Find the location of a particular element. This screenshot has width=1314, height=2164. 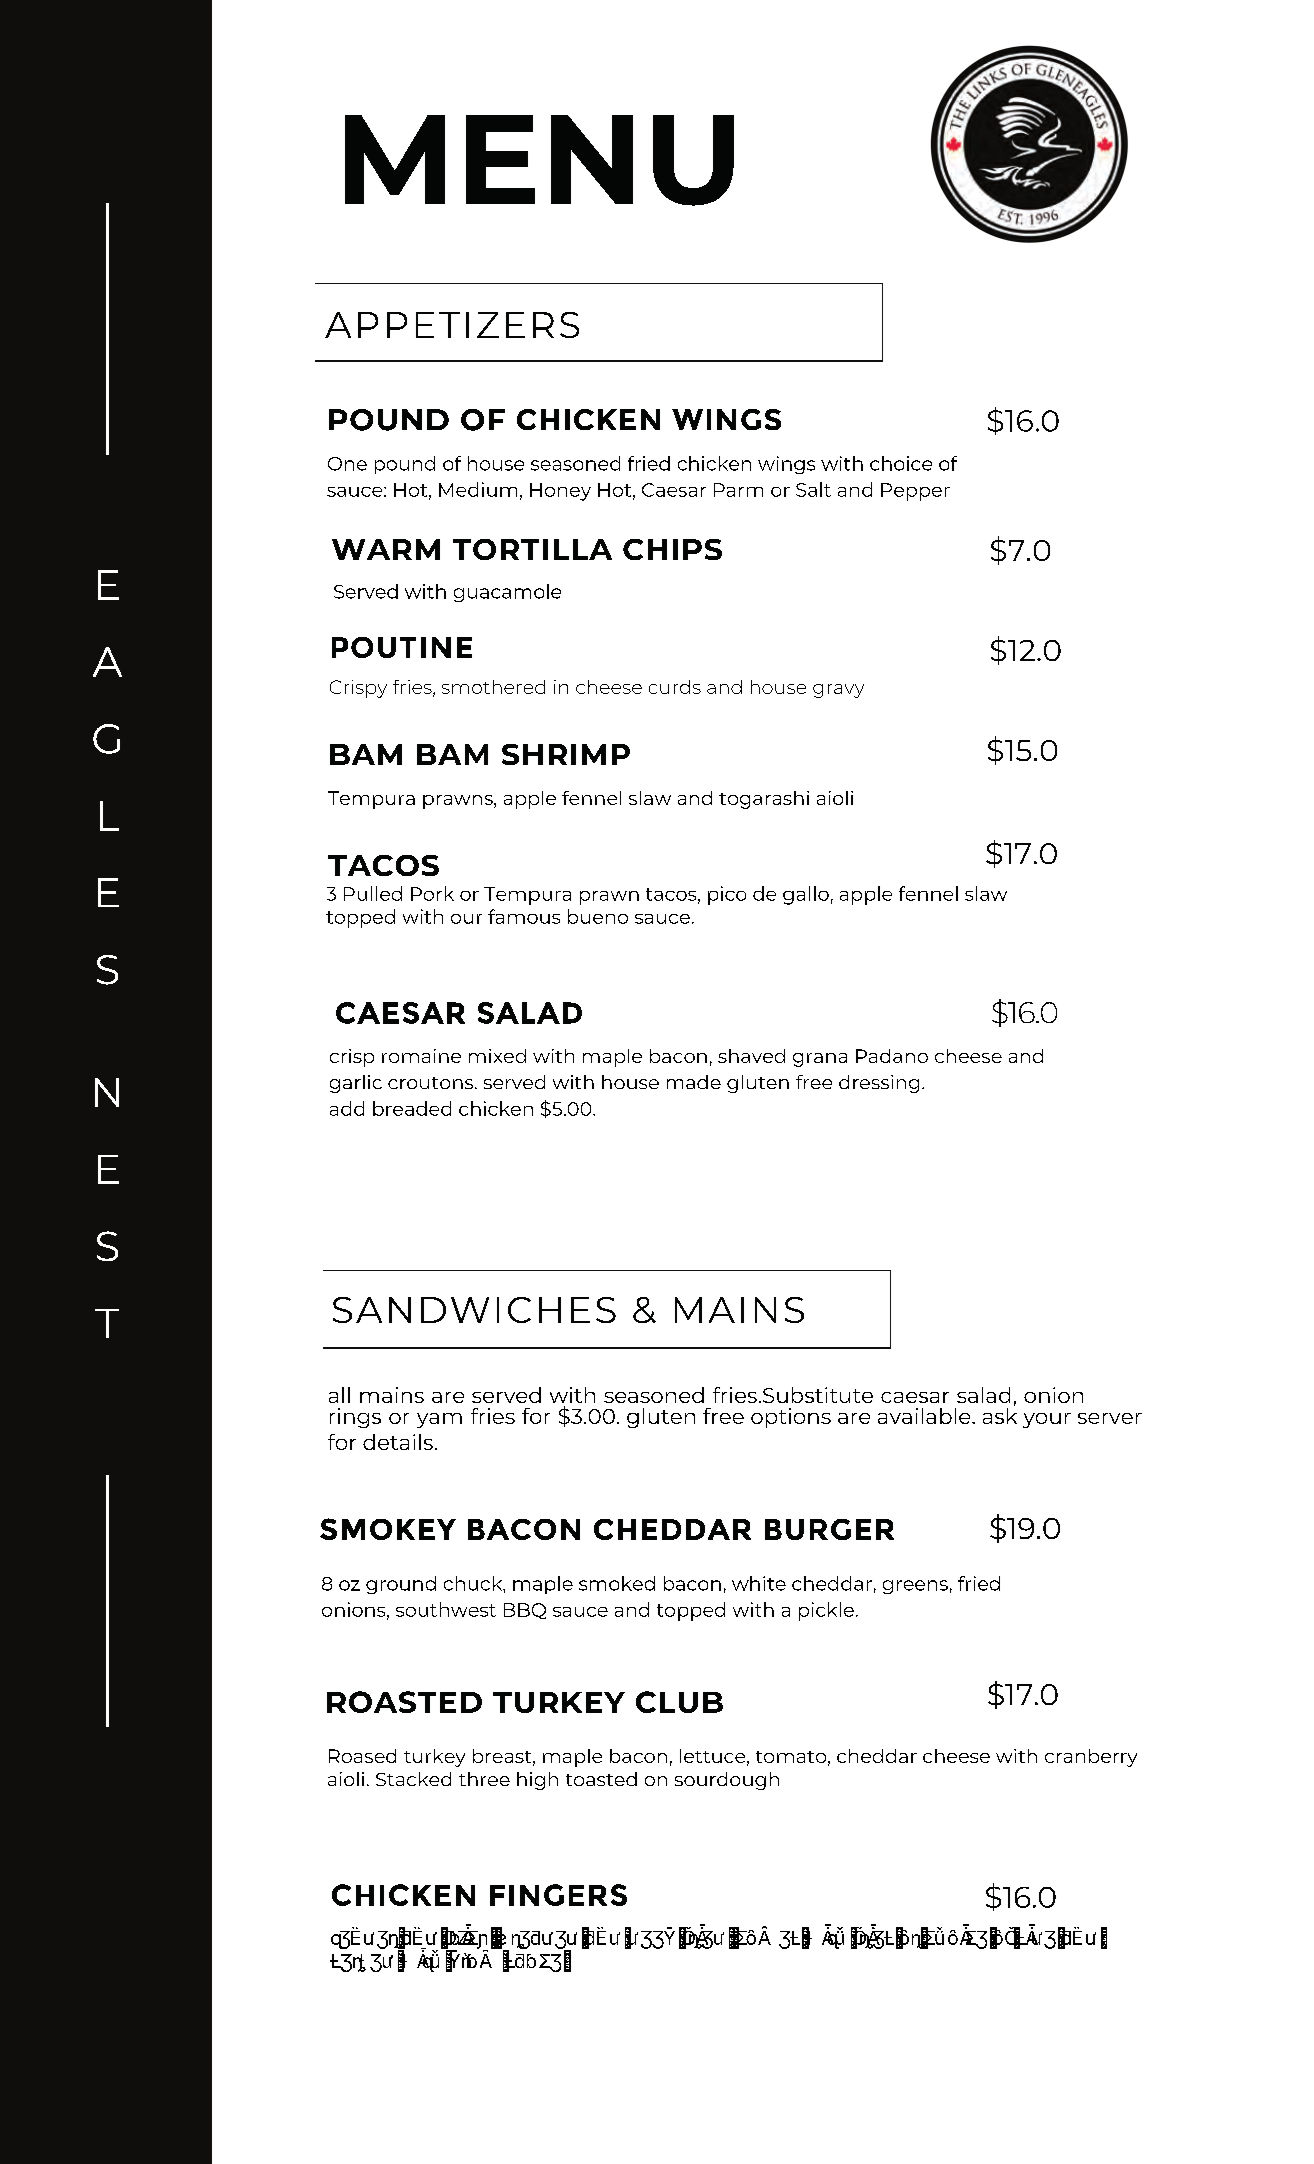

options is located at coordinates (791, 1418).
